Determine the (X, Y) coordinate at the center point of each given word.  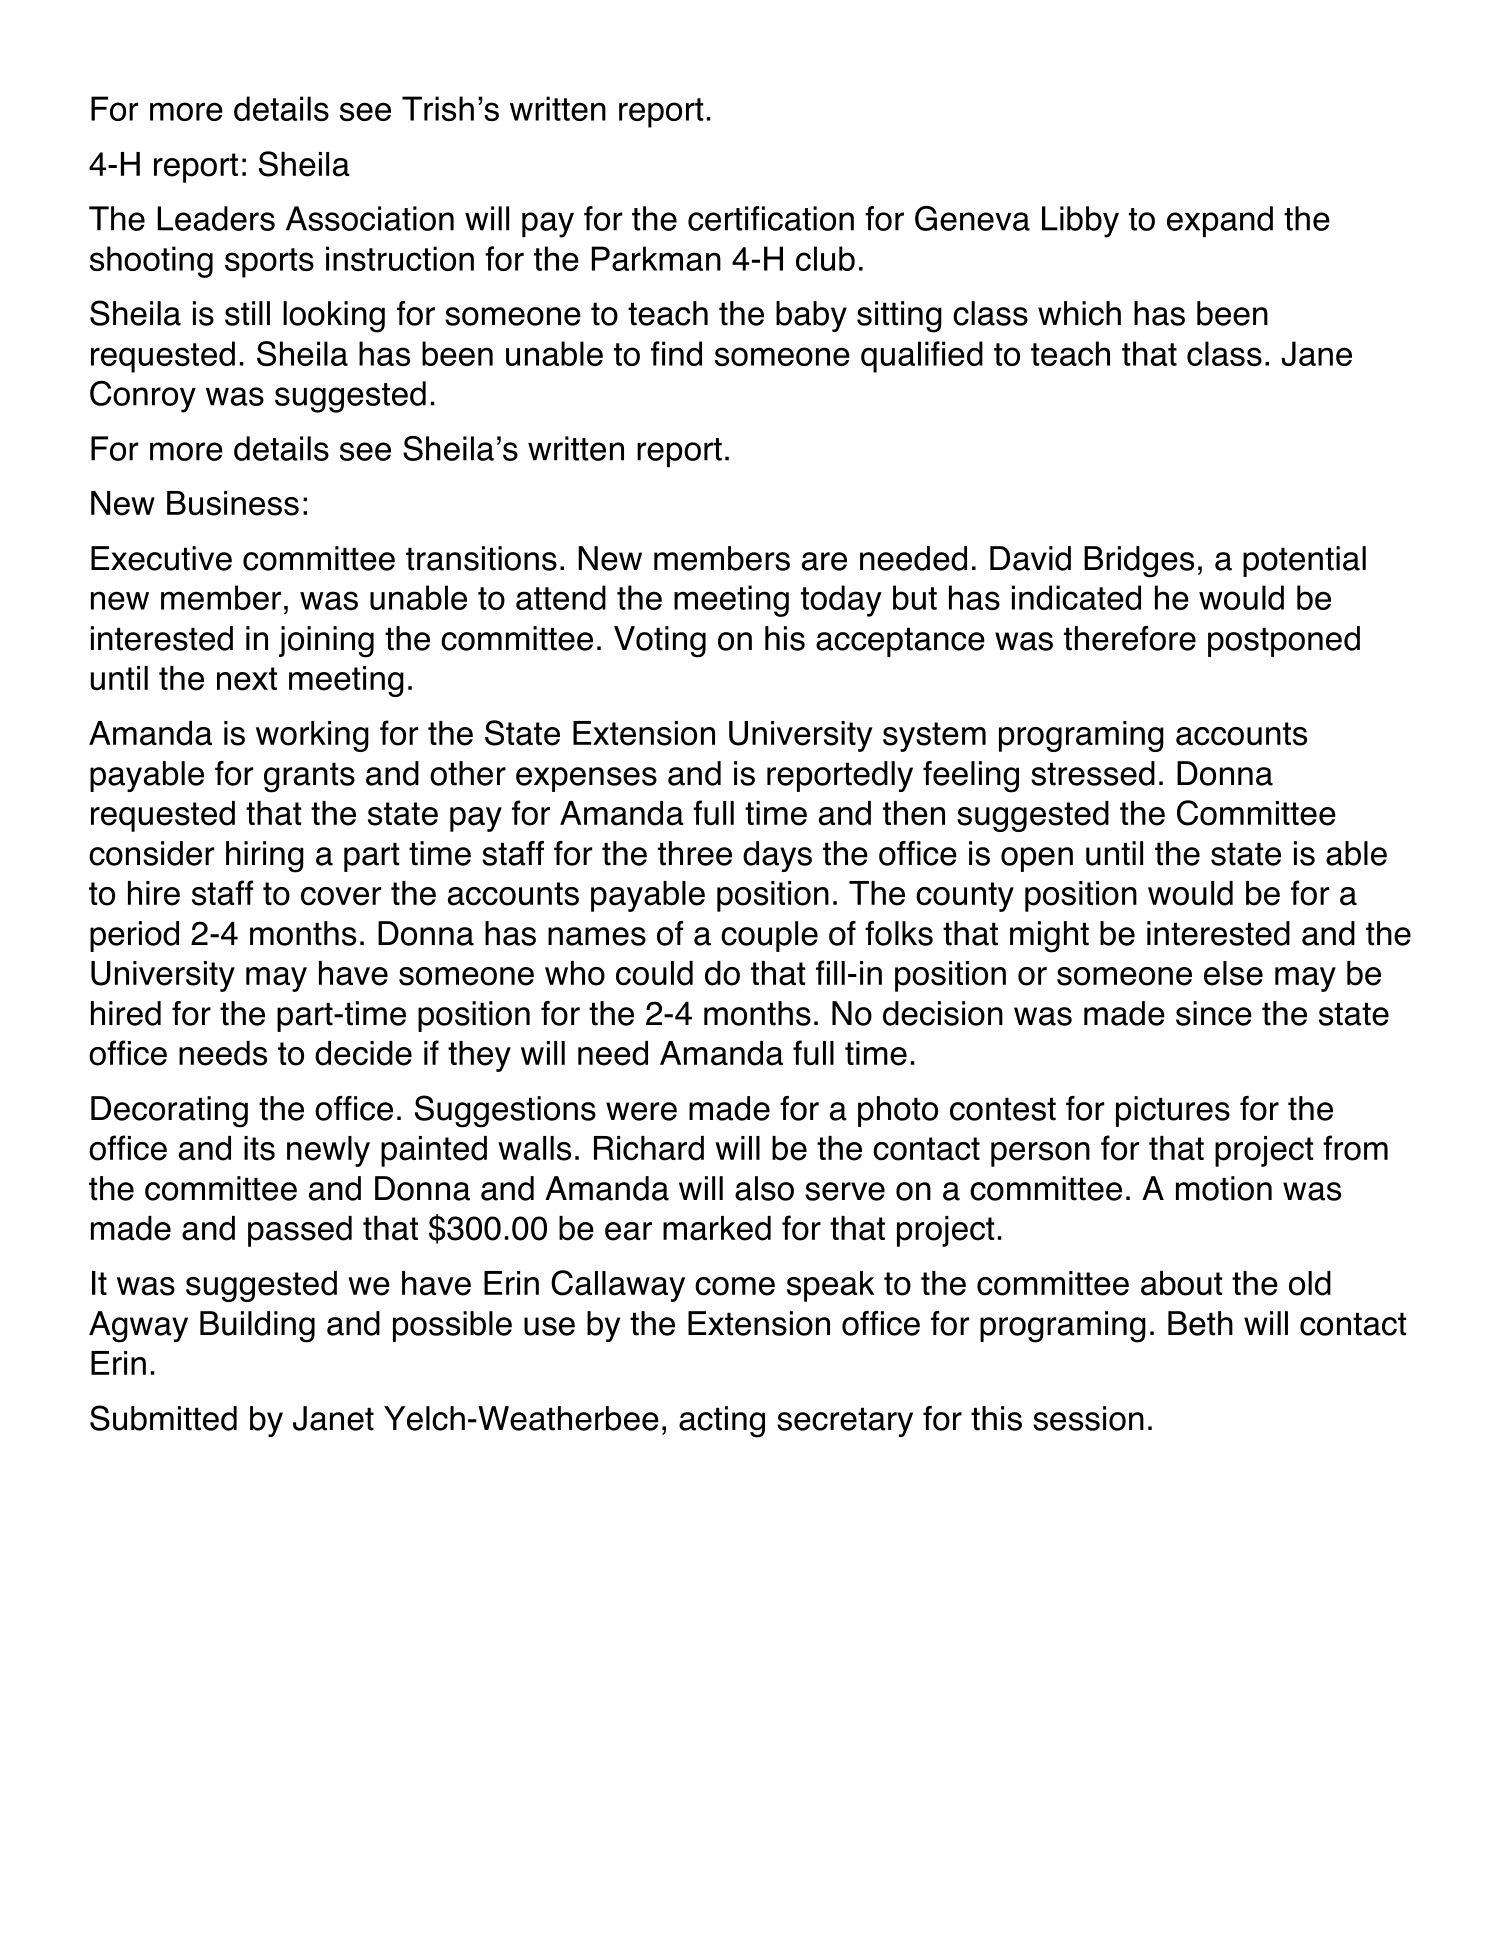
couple (769, 936)
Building (257, 1327)
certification (771, 218)
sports (269, 263)
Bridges (1139, 561)
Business (233, 503)
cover (341, 896)
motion (1224, 1188)
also (764, 1188)
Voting (660, 642)
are (824, 561)
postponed (1284, 641)
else (1233, 973)
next (247, 679)
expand (1220, 221)
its (259, 1148)
